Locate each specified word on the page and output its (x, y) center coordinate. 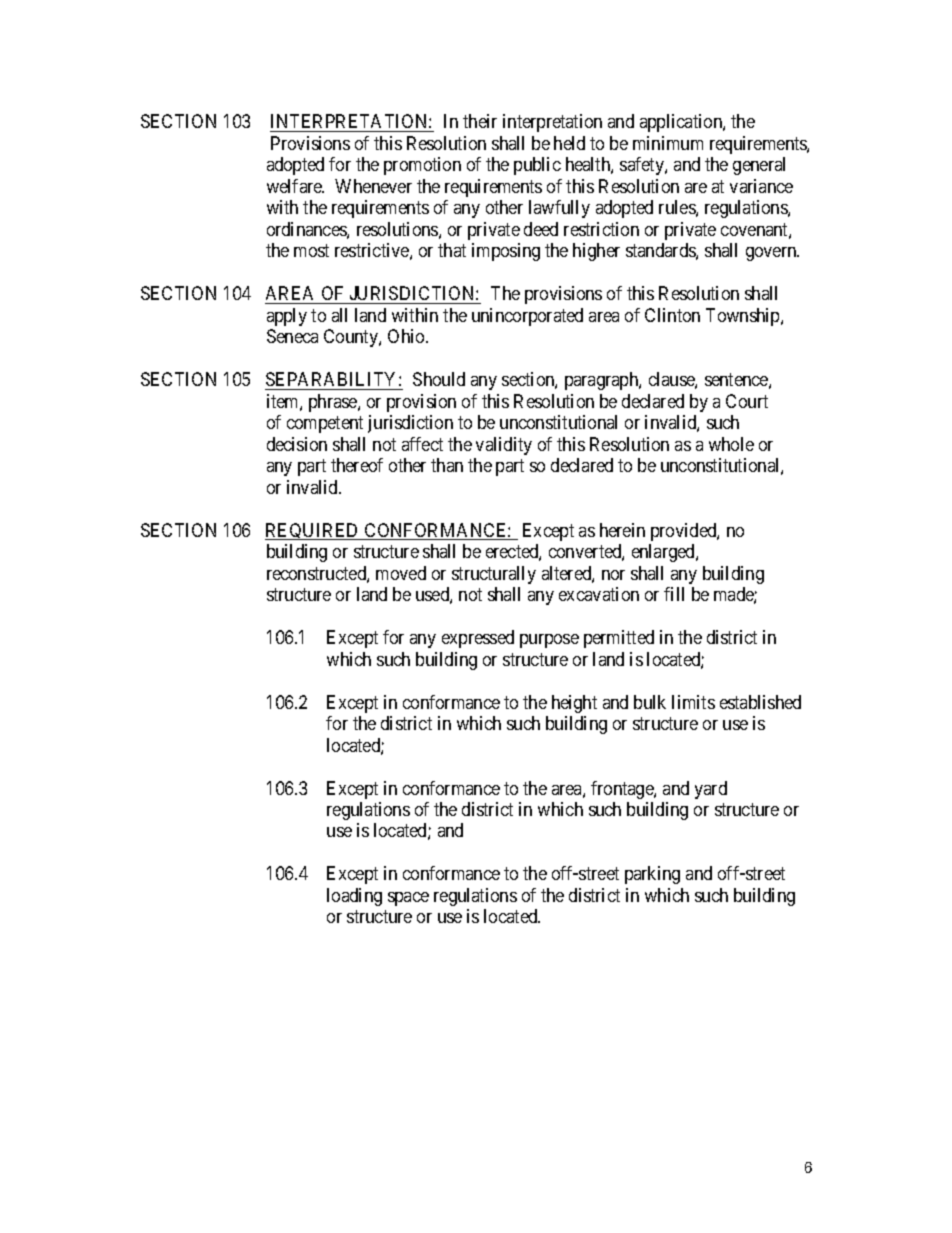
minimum (668, 143)
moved (401, 573)
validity (504, 446)
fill (674, 594)
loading (354, 897)
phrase (334, 403)
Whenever (373, 186)
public (537, 166)
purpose (549, 641)
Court (747, 401)
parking (652, 875)
